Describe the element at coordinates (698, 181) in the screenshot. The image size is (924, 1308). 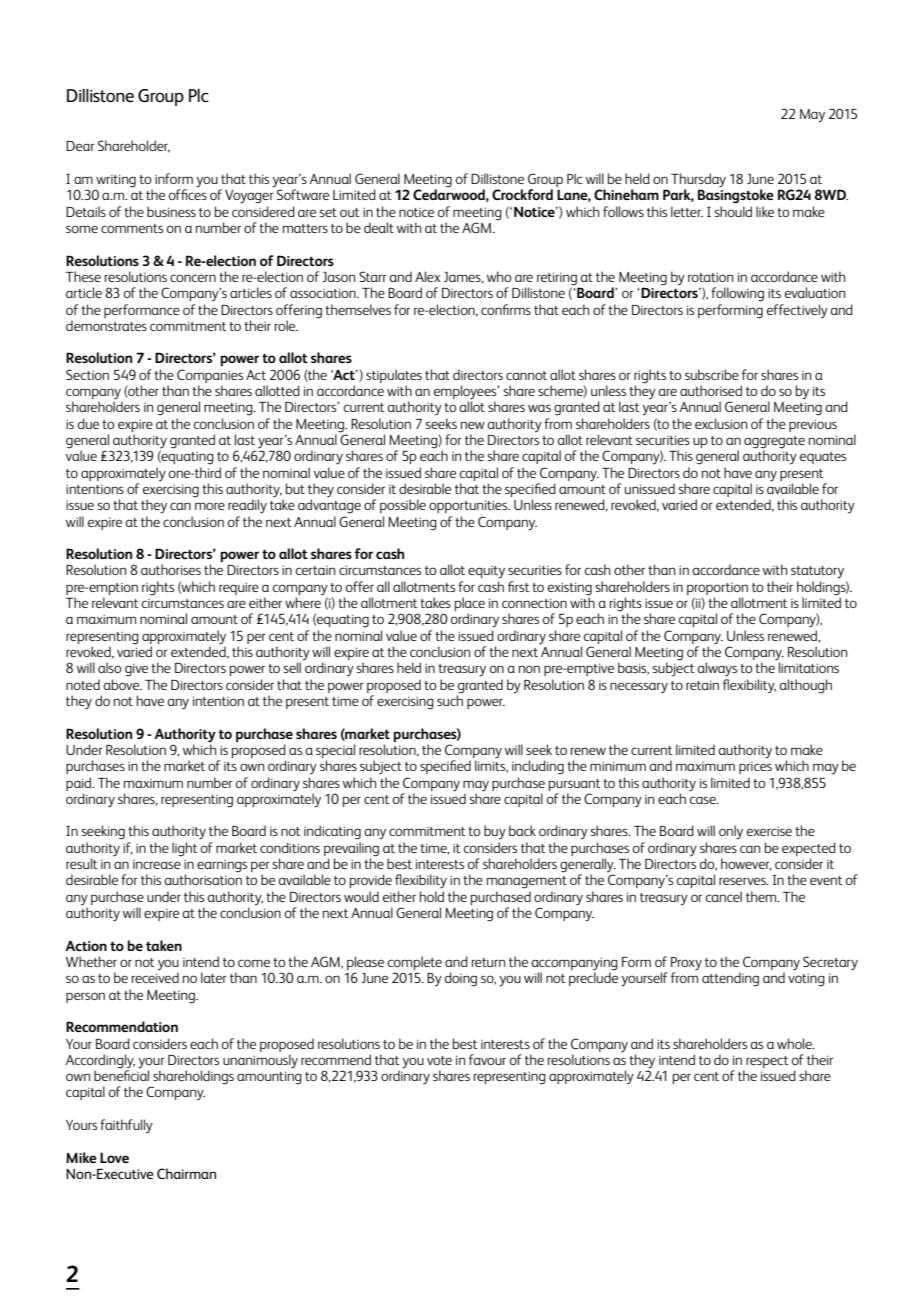
I see `Thursday` at that location.
